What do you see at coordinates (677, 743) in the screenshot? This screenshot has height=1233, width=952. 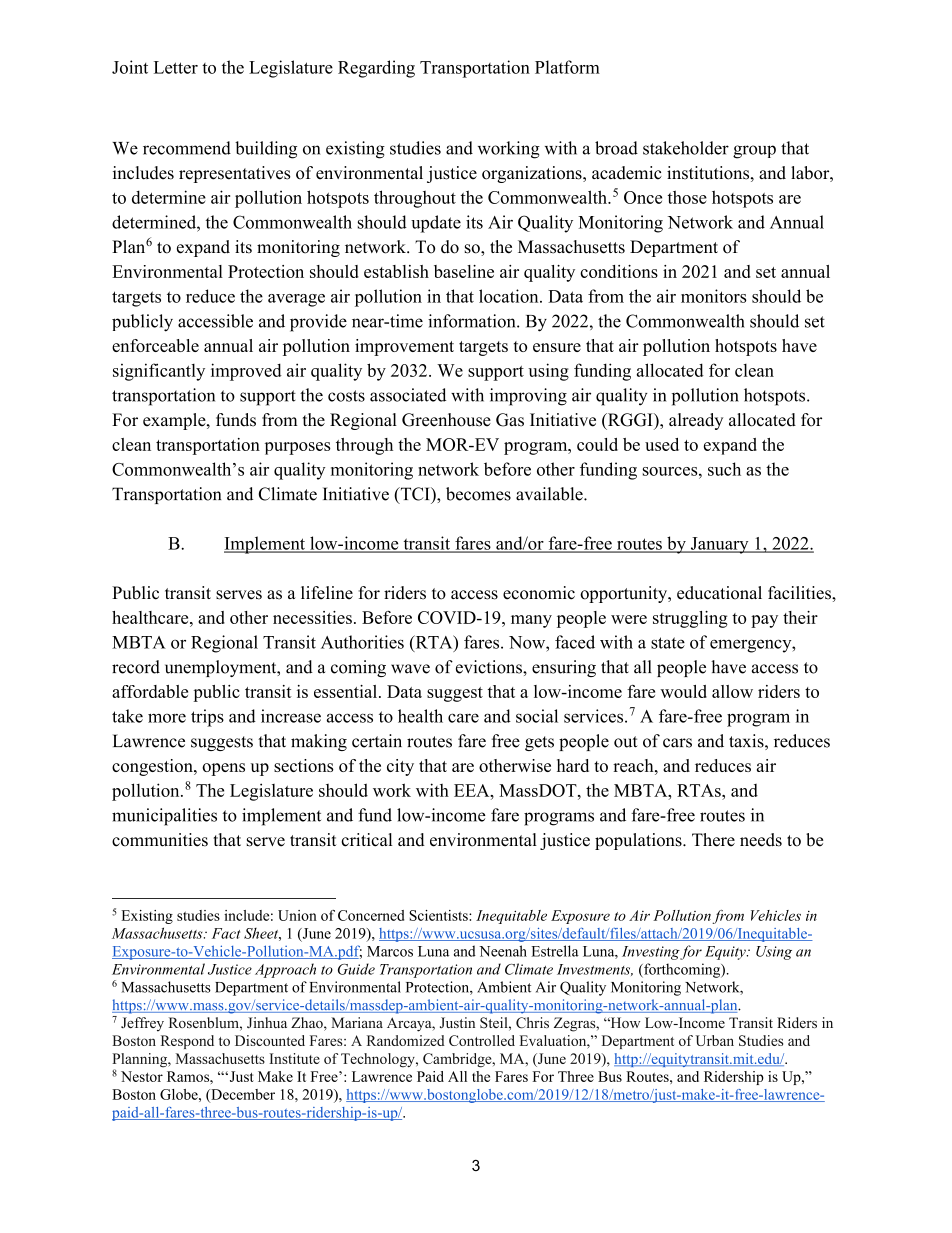 I see `cars` at bounding box center [677, 743].
